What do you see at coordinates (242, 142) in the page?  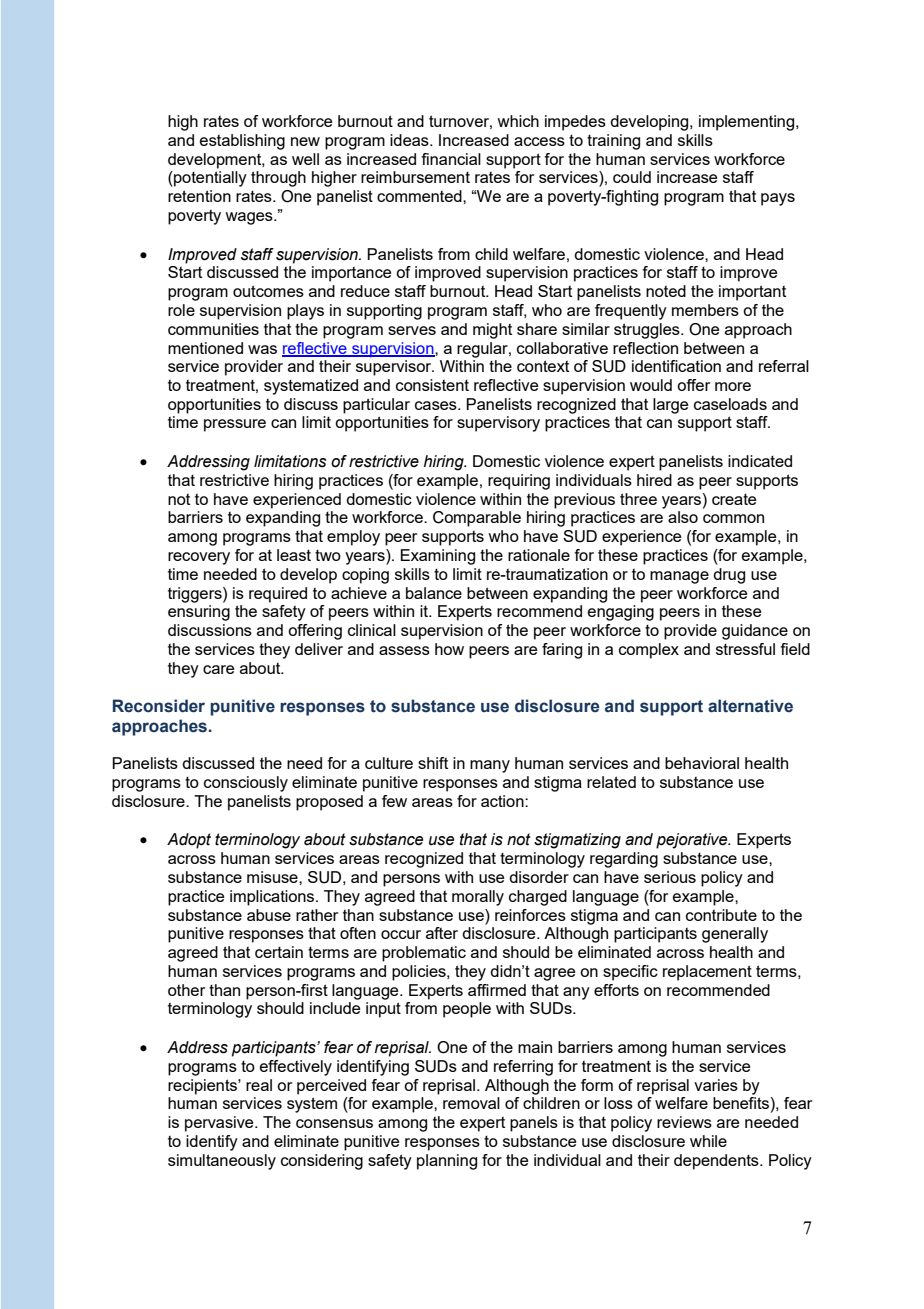 I see `establishing` at bounding box center [242, 142].
